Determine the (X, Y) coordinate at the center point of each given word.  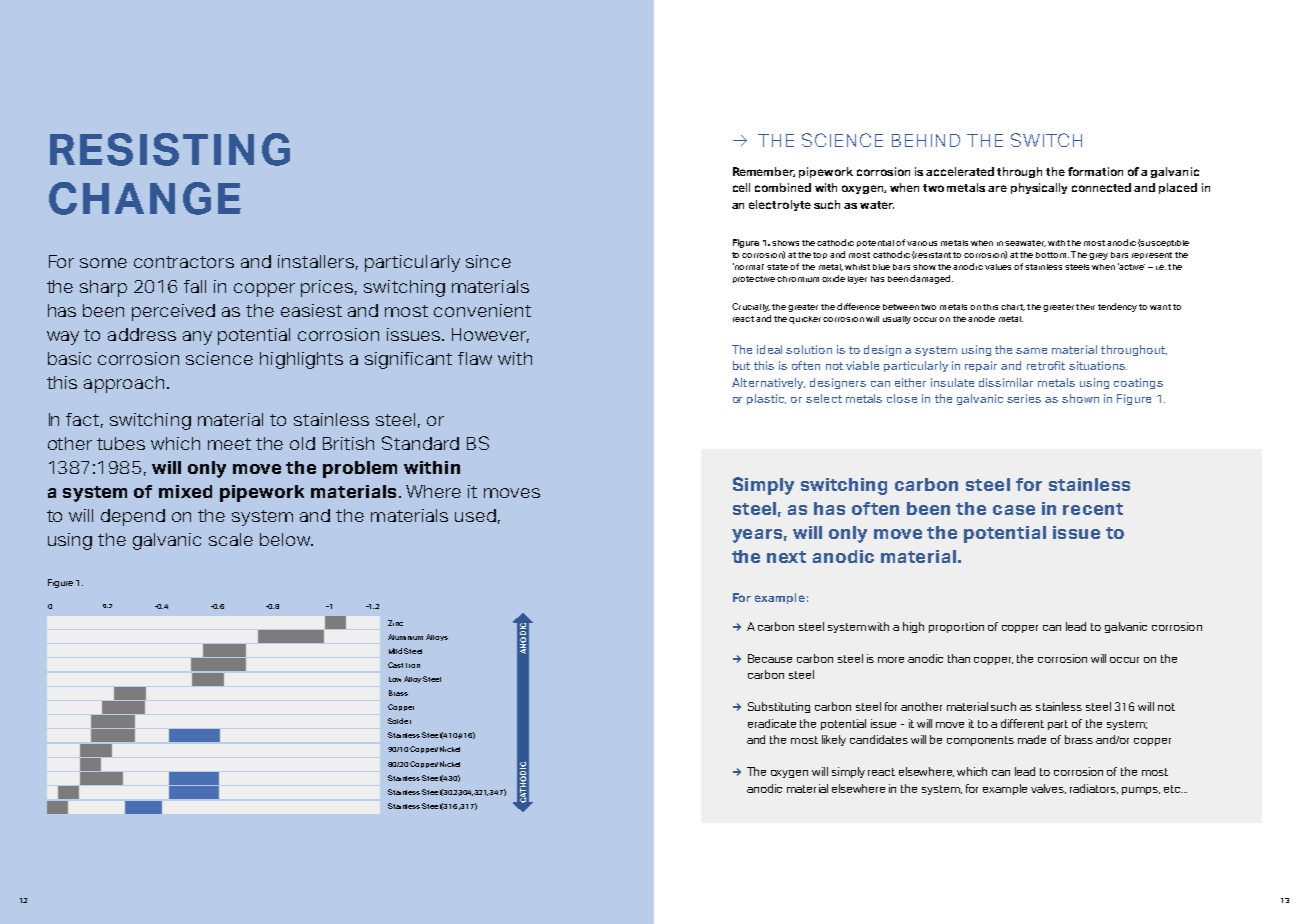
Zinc (395, 623)
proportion (956, 627)
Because (770, 658)
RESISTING (170, 149)
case (1014, 510)
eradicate (772, 723)
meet (229, 444)
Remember (764, 172)
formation (1095, 171)
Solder (399, 721)
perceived (173, 312)
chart (1013, 307)
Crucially (751, 307)
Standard (420, 443)
